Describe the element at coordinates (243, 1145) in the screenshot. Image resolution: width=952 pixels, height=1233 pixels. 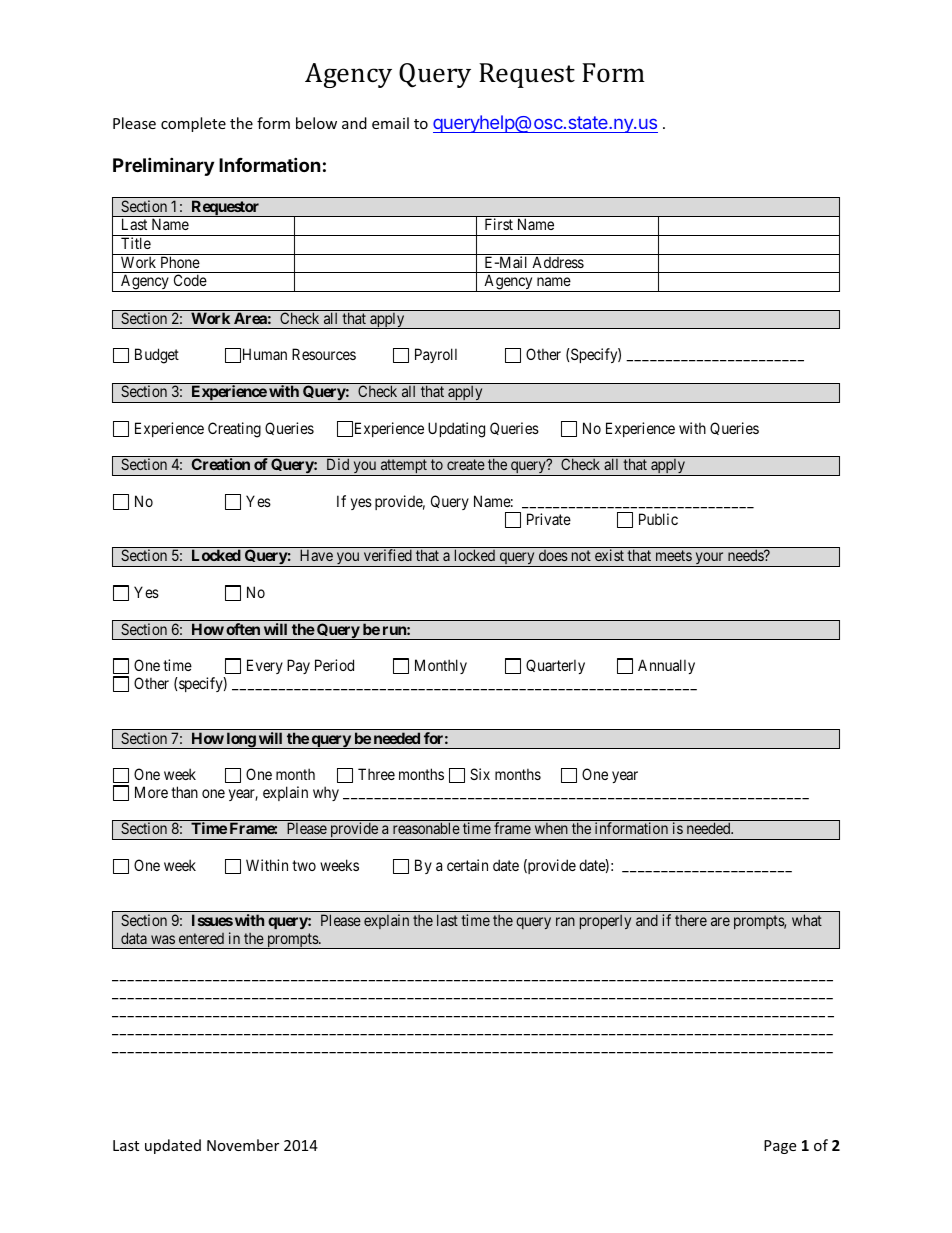
I see `November` at that location.
